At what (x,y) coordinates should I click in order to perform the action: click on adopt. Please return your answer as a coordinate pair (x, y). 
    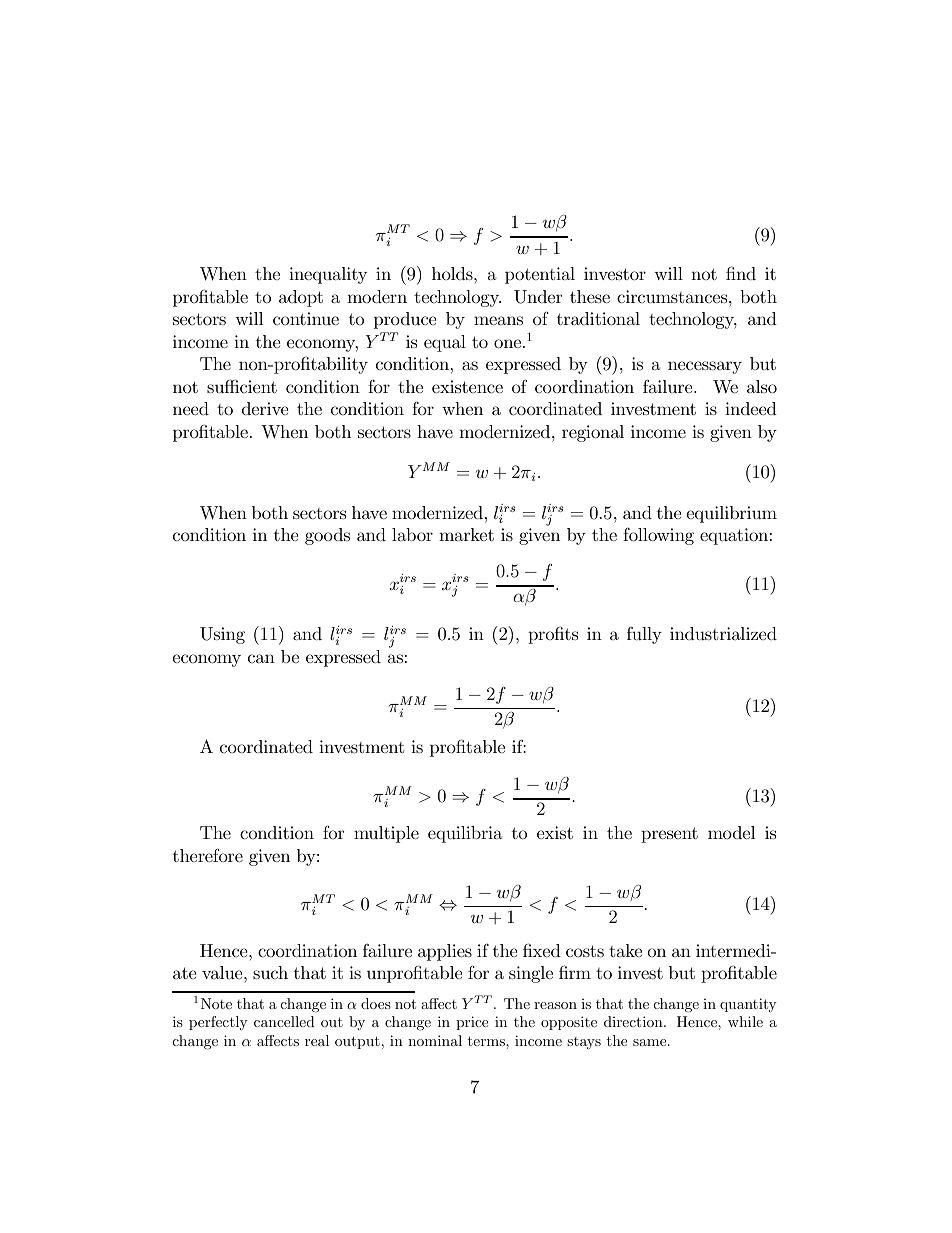
    Looking at the image, I should click on (301, 298).
